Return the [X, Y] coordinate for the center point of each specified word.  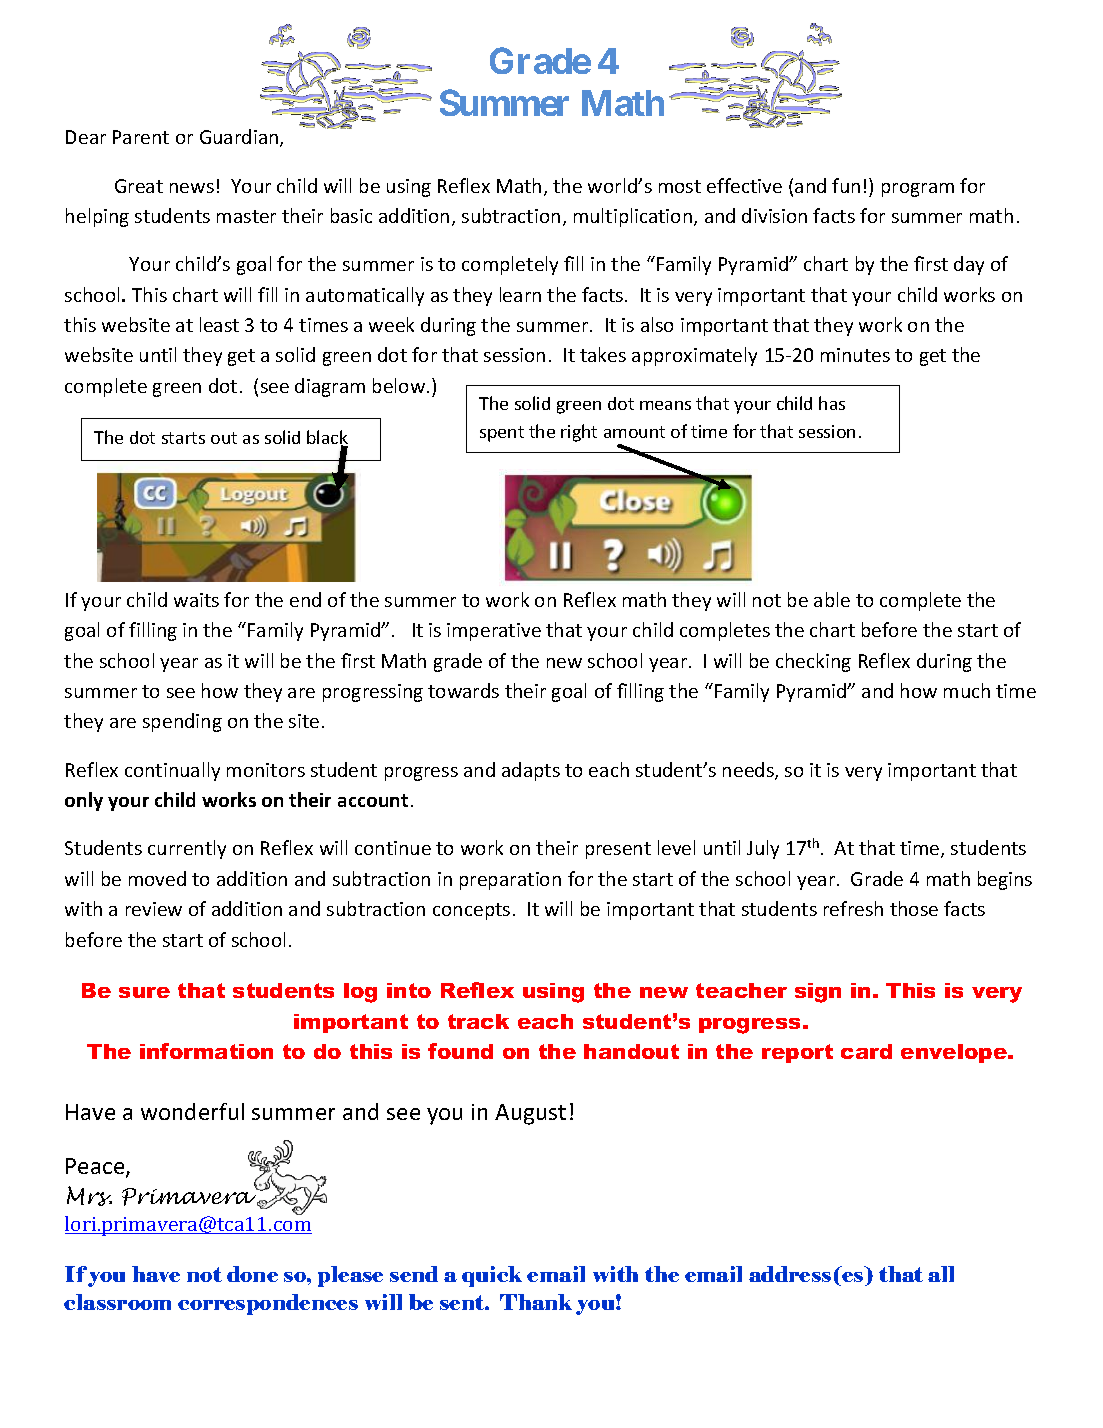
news [192, 188]
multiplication [634, 217]
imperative [494, 632]
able [832, 599]
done [252, 1274]
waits [196, 600]
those [914, 908]
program [918, 190]
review [154, 909]
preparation [510, 881]
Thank [536, 1302]
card [866, 1051]
